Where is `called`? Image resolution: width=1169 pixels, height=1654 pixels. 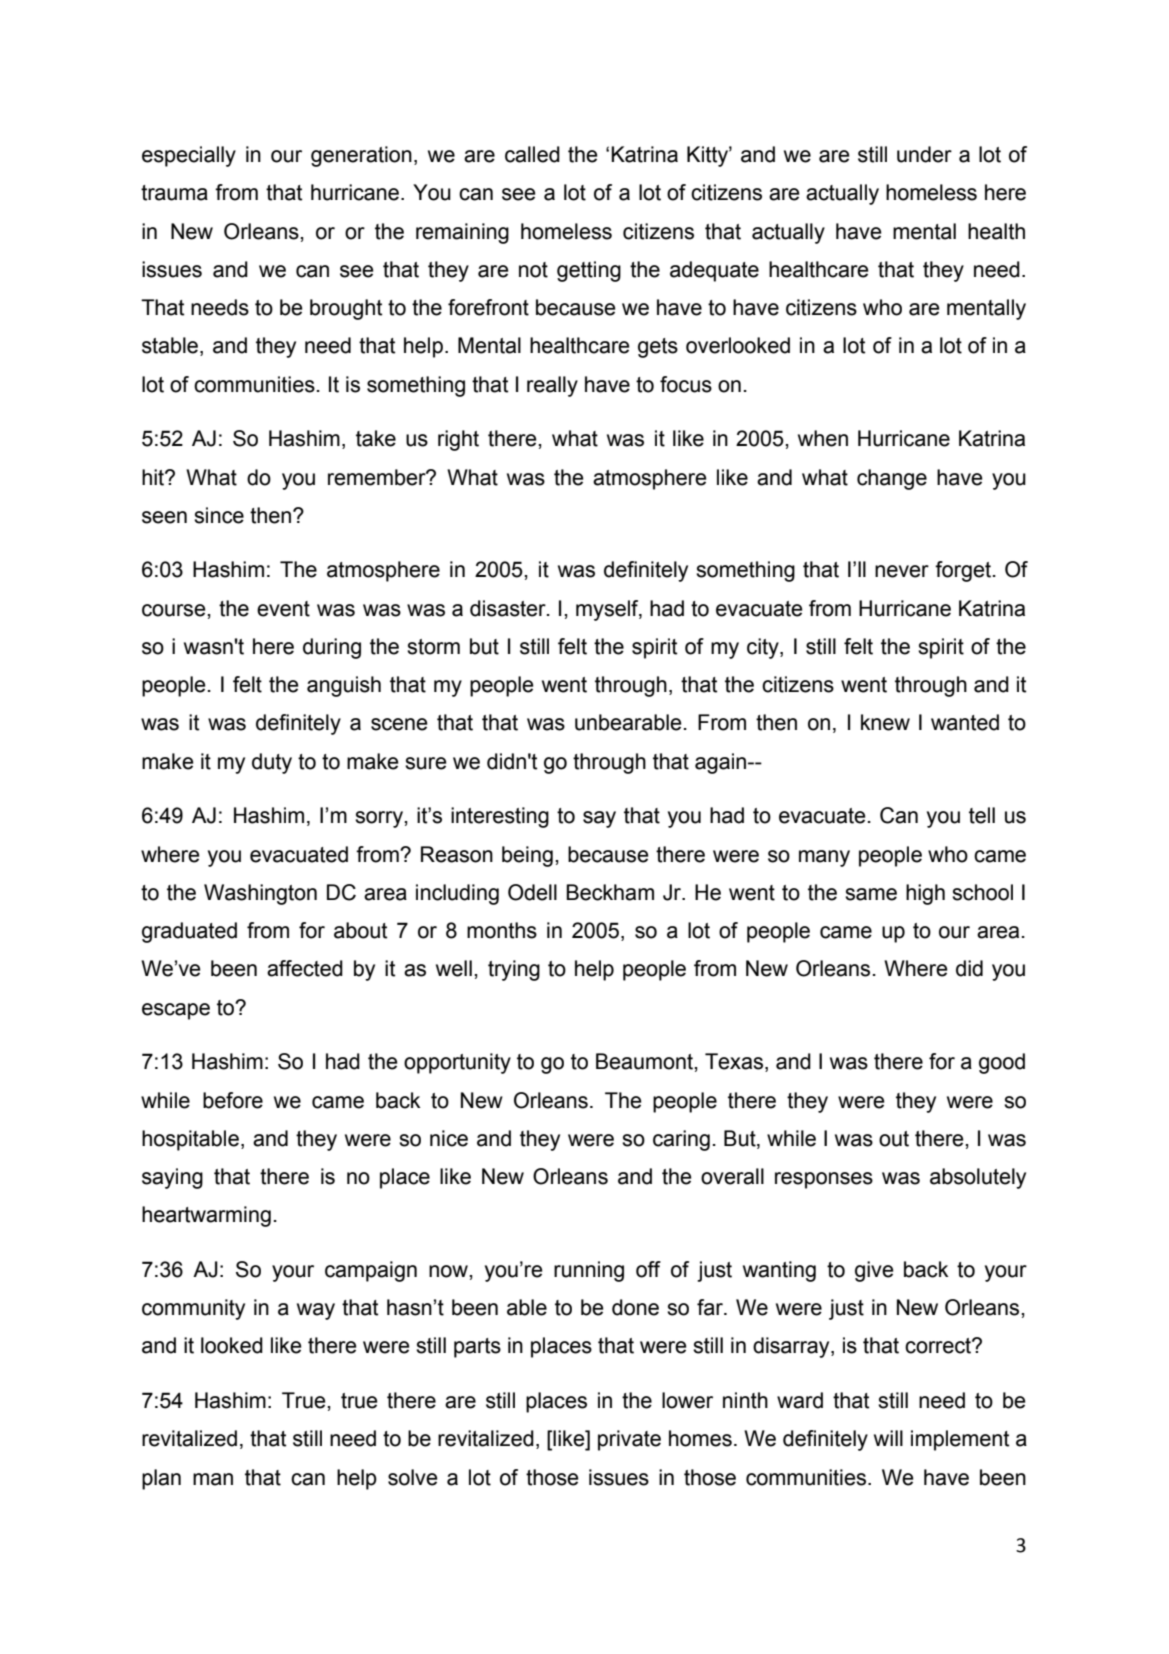
called is located at coordinates (532, 154).
